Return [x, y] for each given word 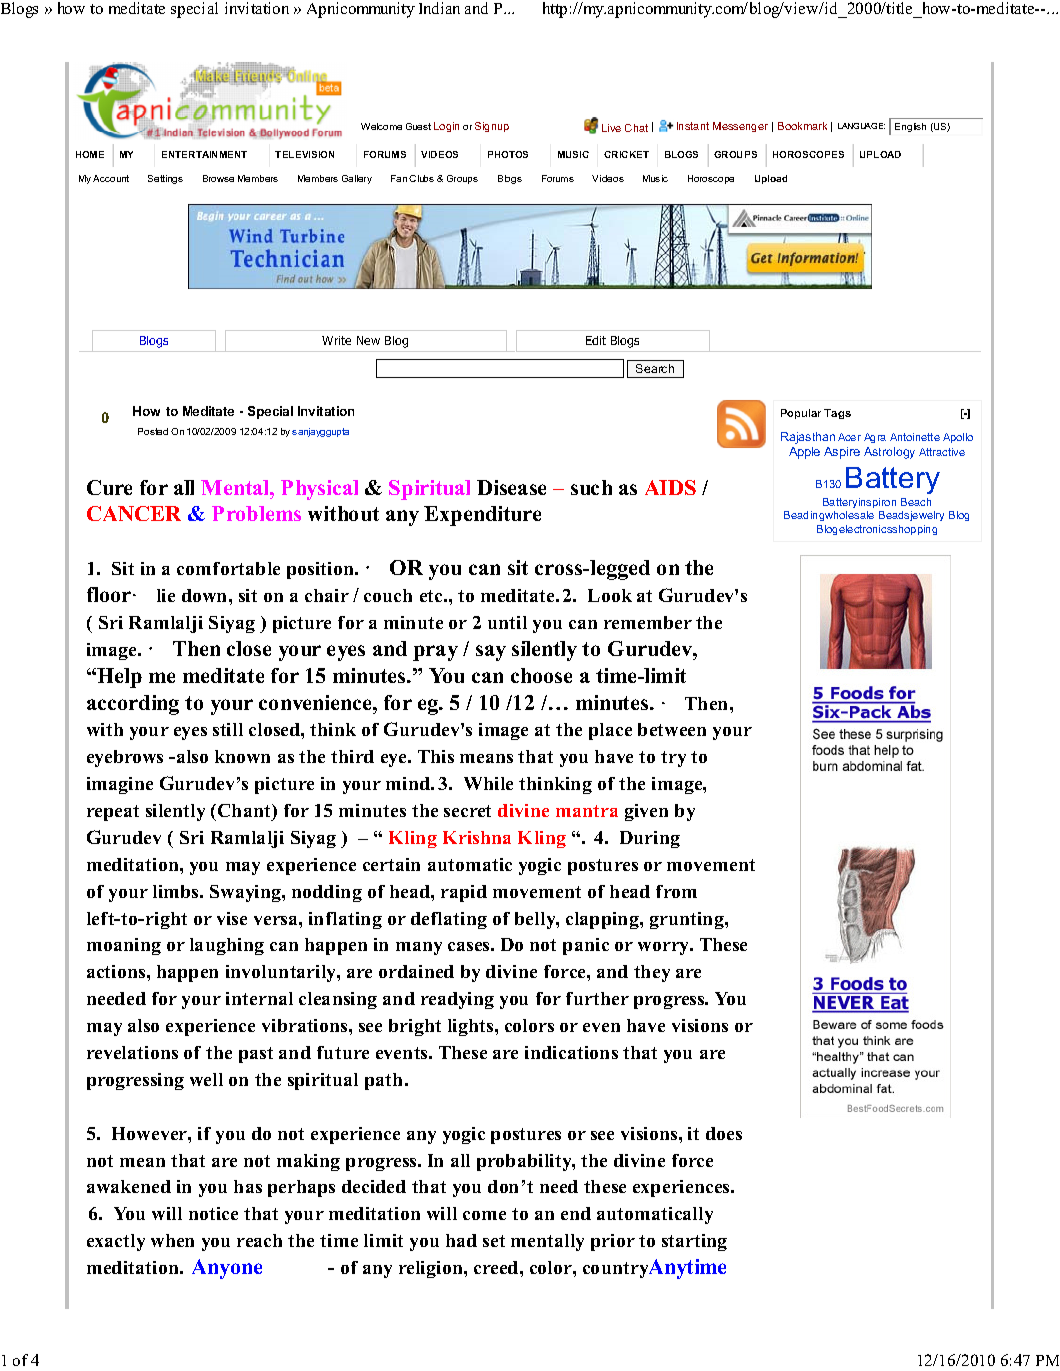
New [368, 340]
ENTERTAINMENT [204, 154]
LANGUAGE [861, 126]
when [172, 1240]
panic [586, 946]
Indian [439, 8]
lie [166, 595]
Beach [916, 502]
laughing [227, 946]
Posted [153, 431]
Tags [837, 414]
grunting [688, 920]
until [507, 622]
